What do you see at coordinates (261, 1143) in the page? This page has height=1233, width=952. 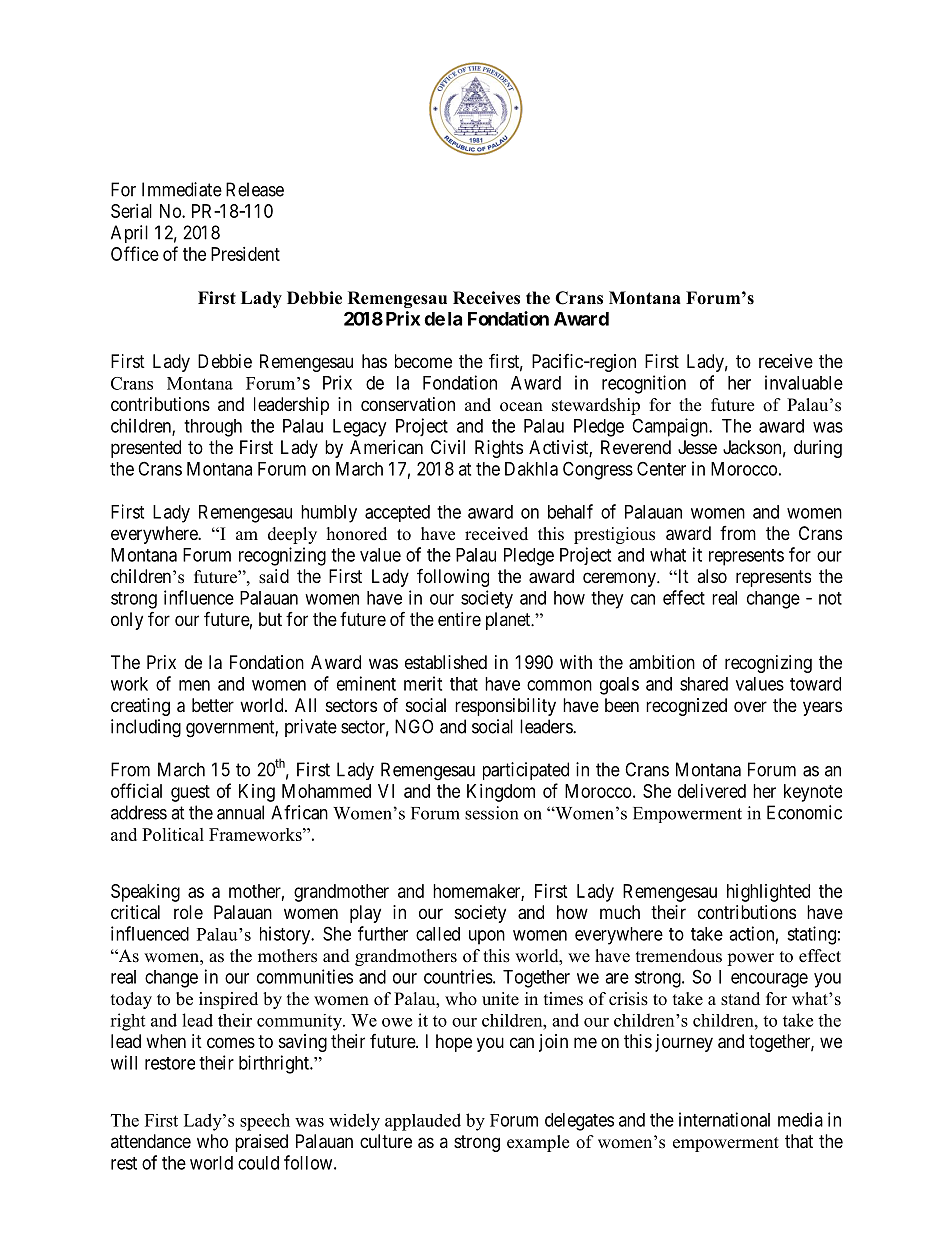 I see `praised` at bounding box center [261, 1143].
